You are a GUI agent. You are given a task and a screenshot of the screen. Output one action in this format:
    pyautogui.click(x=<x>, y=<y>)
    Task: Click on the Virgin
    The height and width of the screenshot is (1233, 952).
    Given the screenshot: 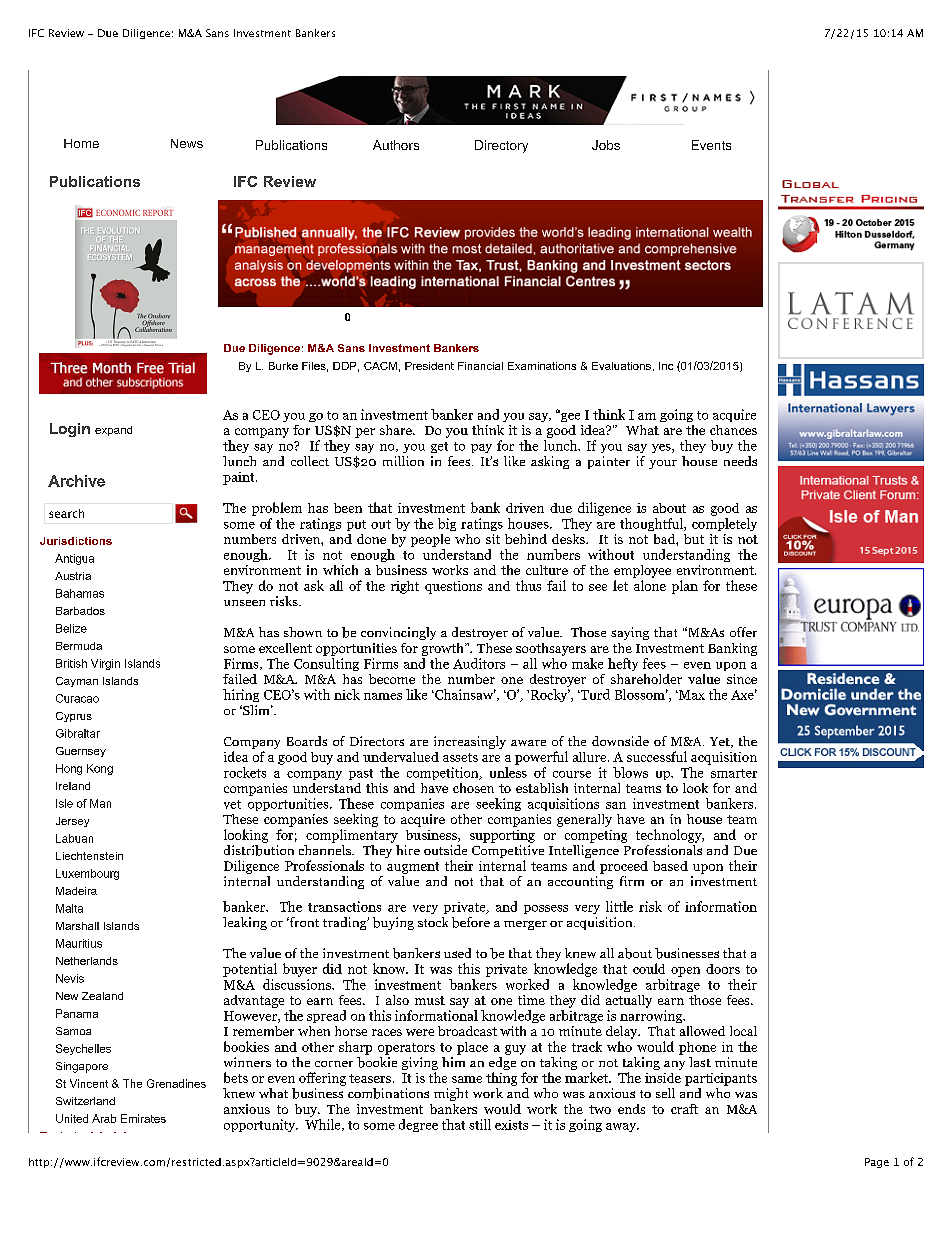 What is the action you would take?
    pyautogui.click(x=105, y=664)
